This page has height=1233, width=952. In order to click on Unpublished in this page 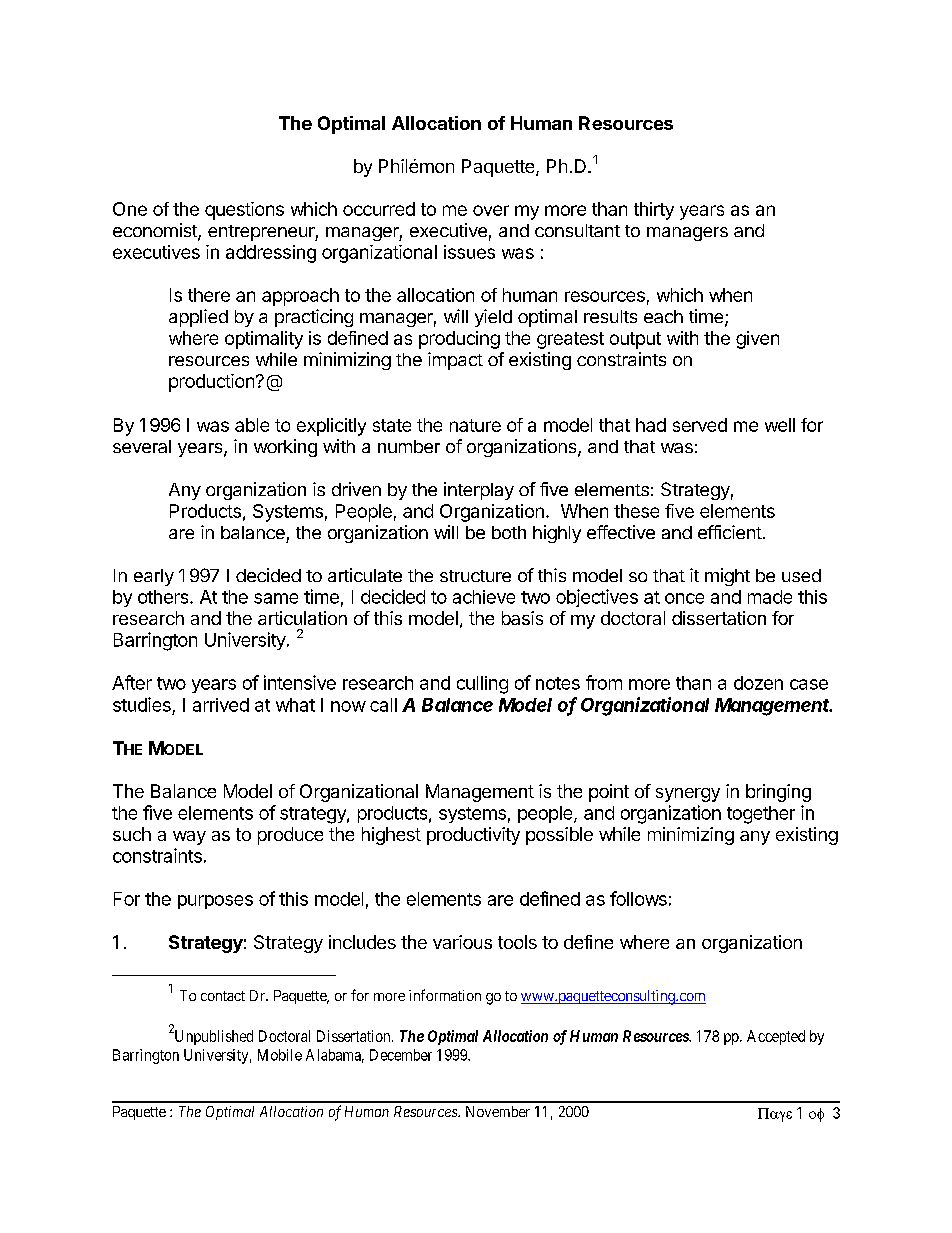, I will do `click(212, 1037)`.
